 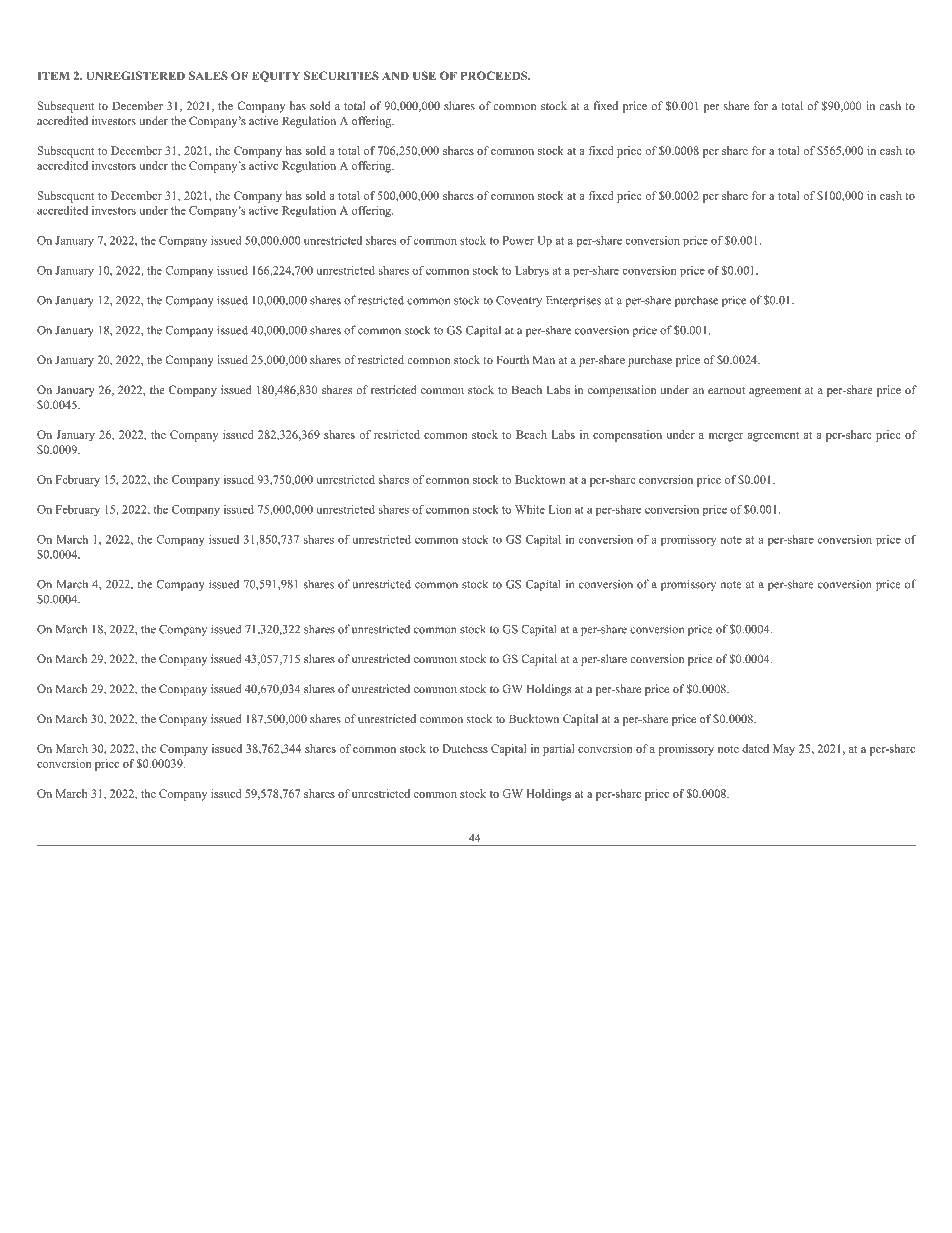 What do you see at coordinates (573, 301) in the page?
I see `Enterprises` at bounding box center [573, 301].
